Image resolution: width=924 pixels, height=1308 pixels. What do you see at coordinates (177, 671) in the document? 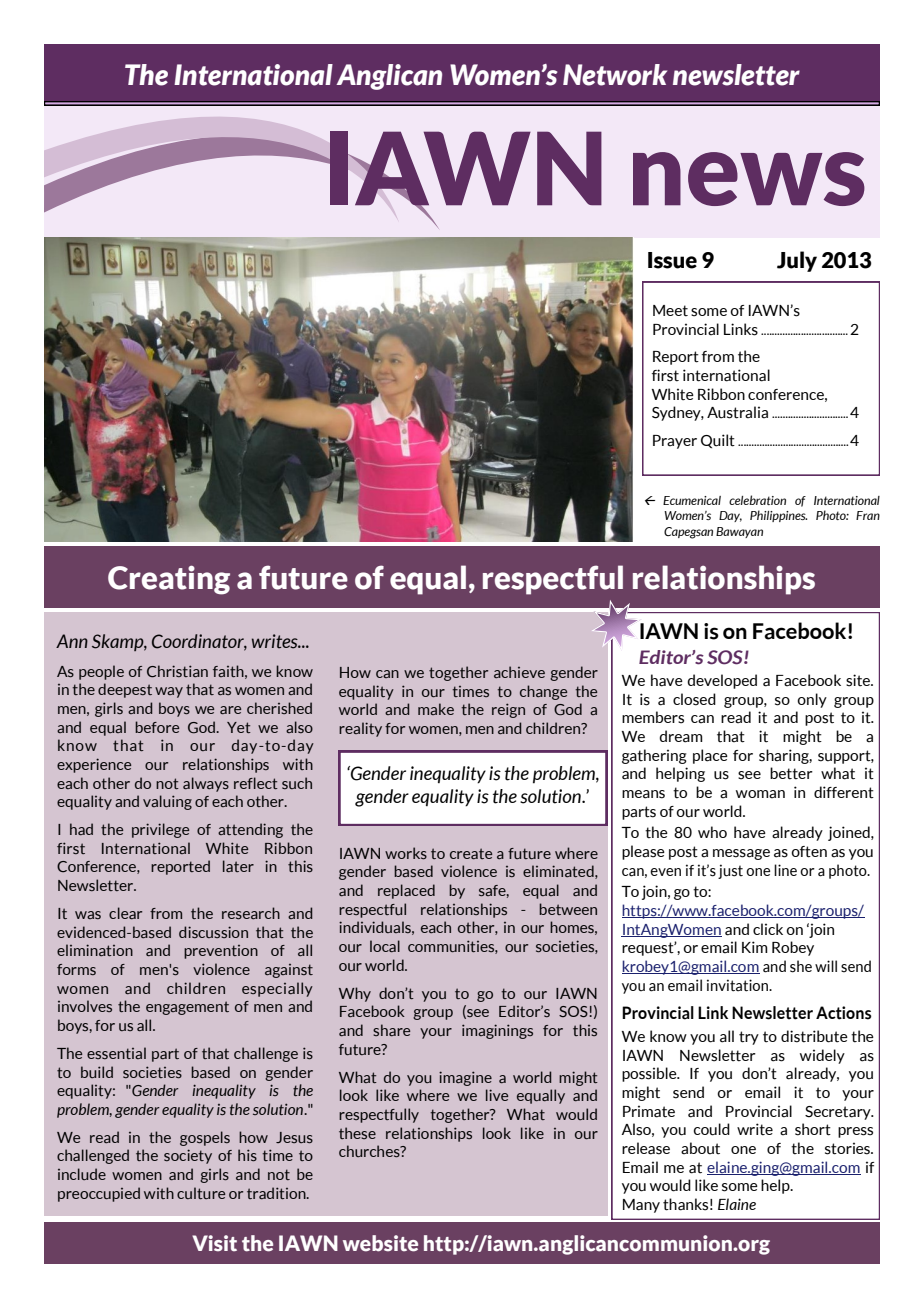
I see `Christian` at bounding box center [177, 671].
